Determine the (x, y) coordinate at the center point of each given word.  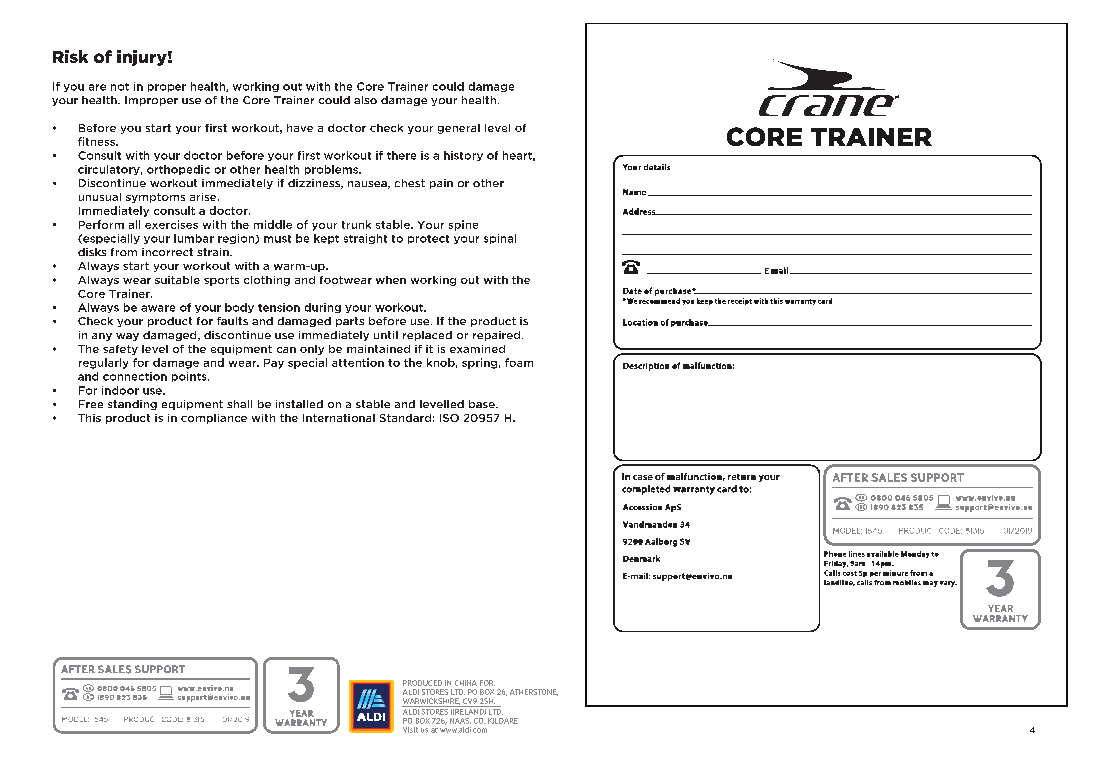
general (459, 129)
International (339, 418)
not (120, 87)
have (300, 128)
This (89, 418)
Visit (410, 730)
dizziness (315, 184)
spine (463, 225)
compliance (214, 419)
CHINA (466, 683)
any (102, 337)
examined (477, 349)
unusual (100, 197)
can (286, 350)
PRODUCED (422, 683)
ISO (449, 418)
